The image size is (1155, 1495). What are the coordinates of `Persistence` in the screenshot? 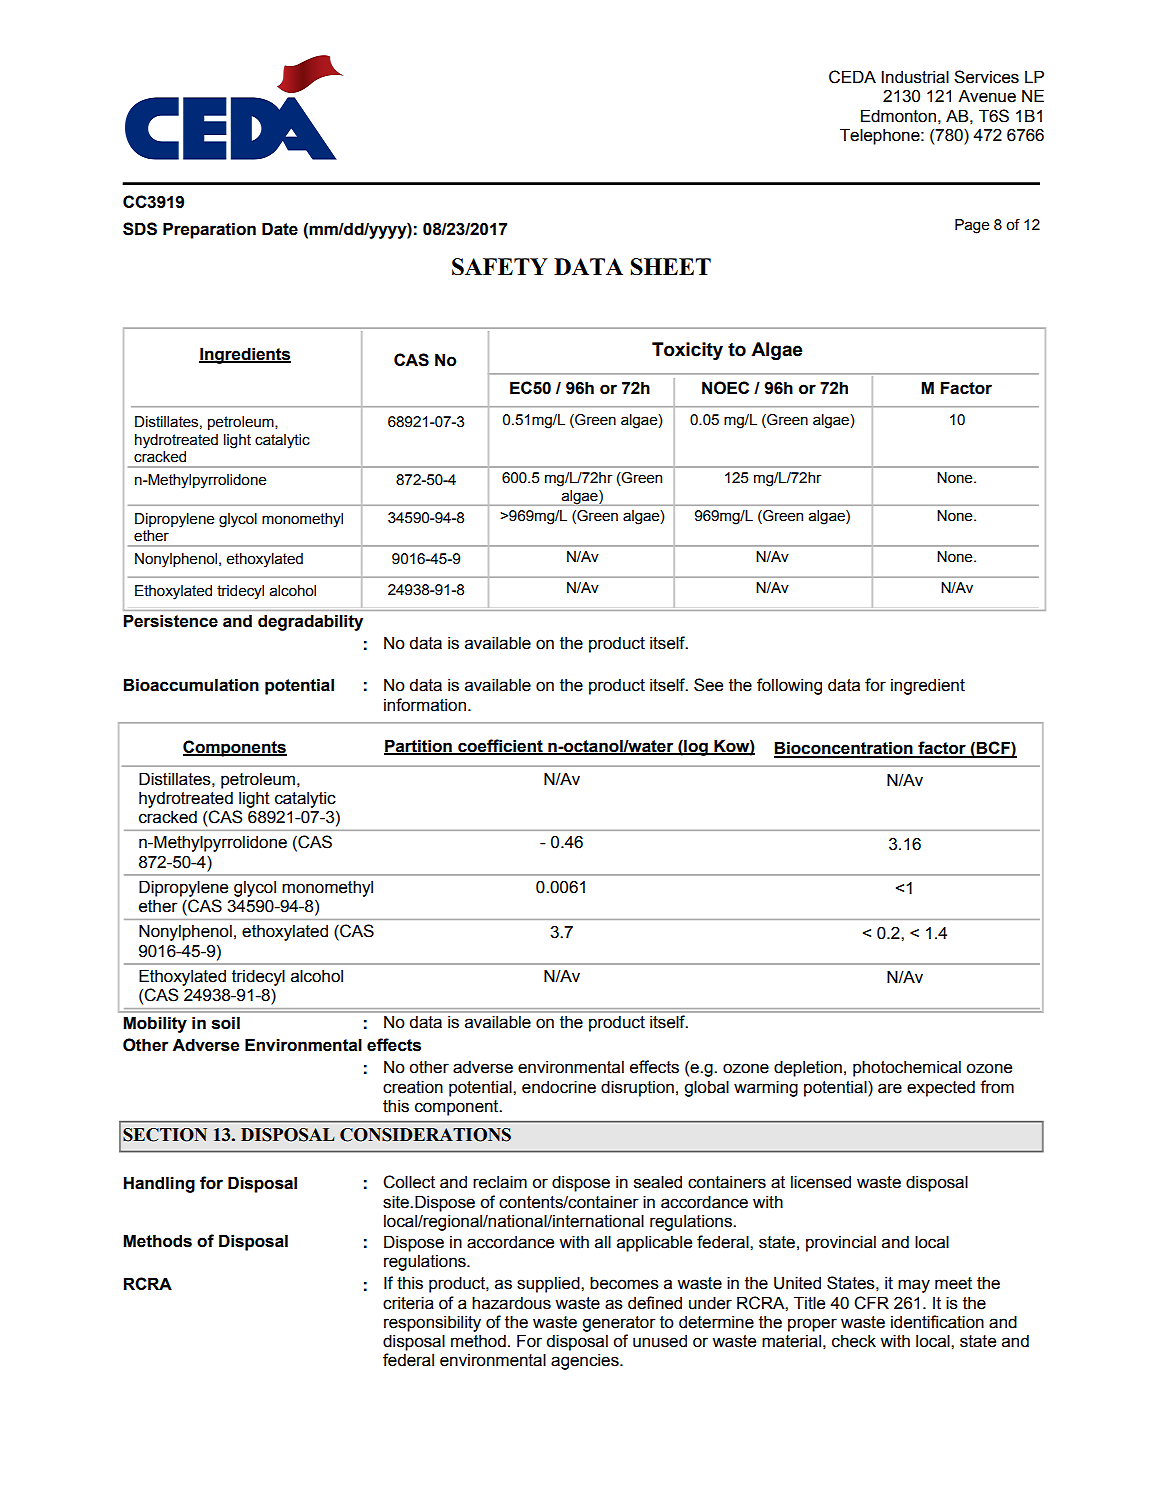 It's located at (170, 621).
